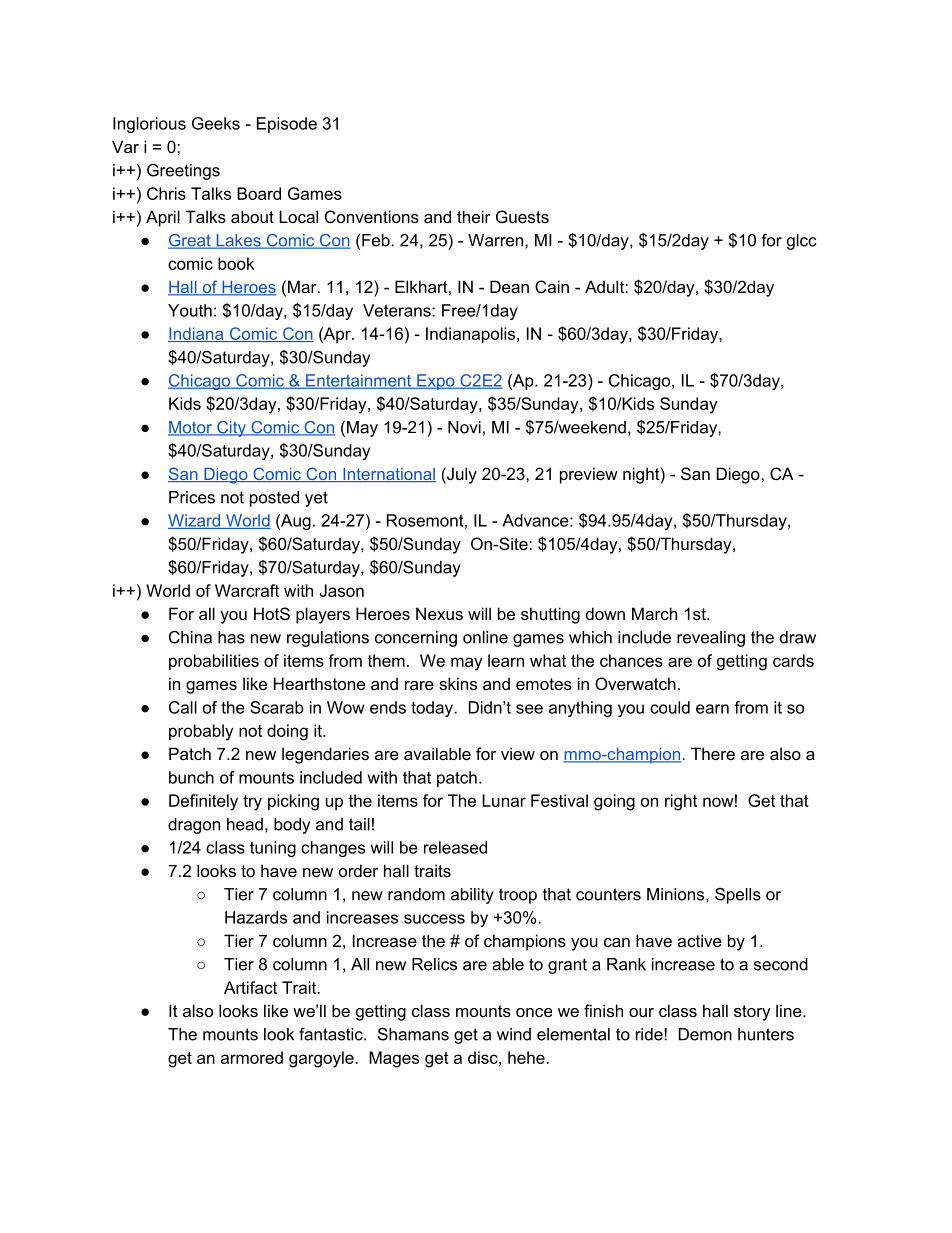 This screenshot has width=952, height=1233. What do you see at coordinates (474, 216) in the screenshot?
I see `their` at bounding box center [474, 216].
